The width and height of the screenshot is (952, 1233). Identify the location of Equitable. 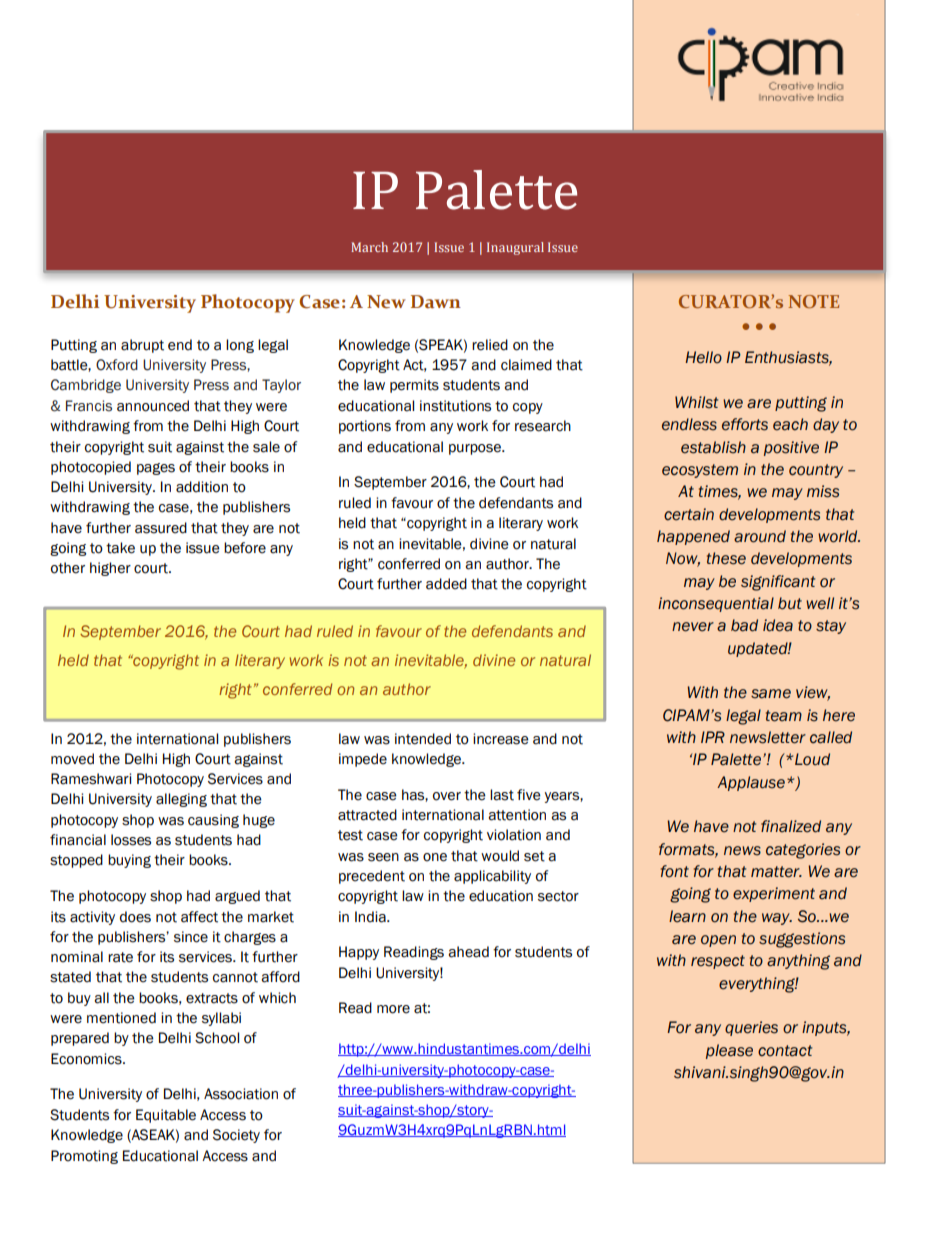
(166, 1116).
